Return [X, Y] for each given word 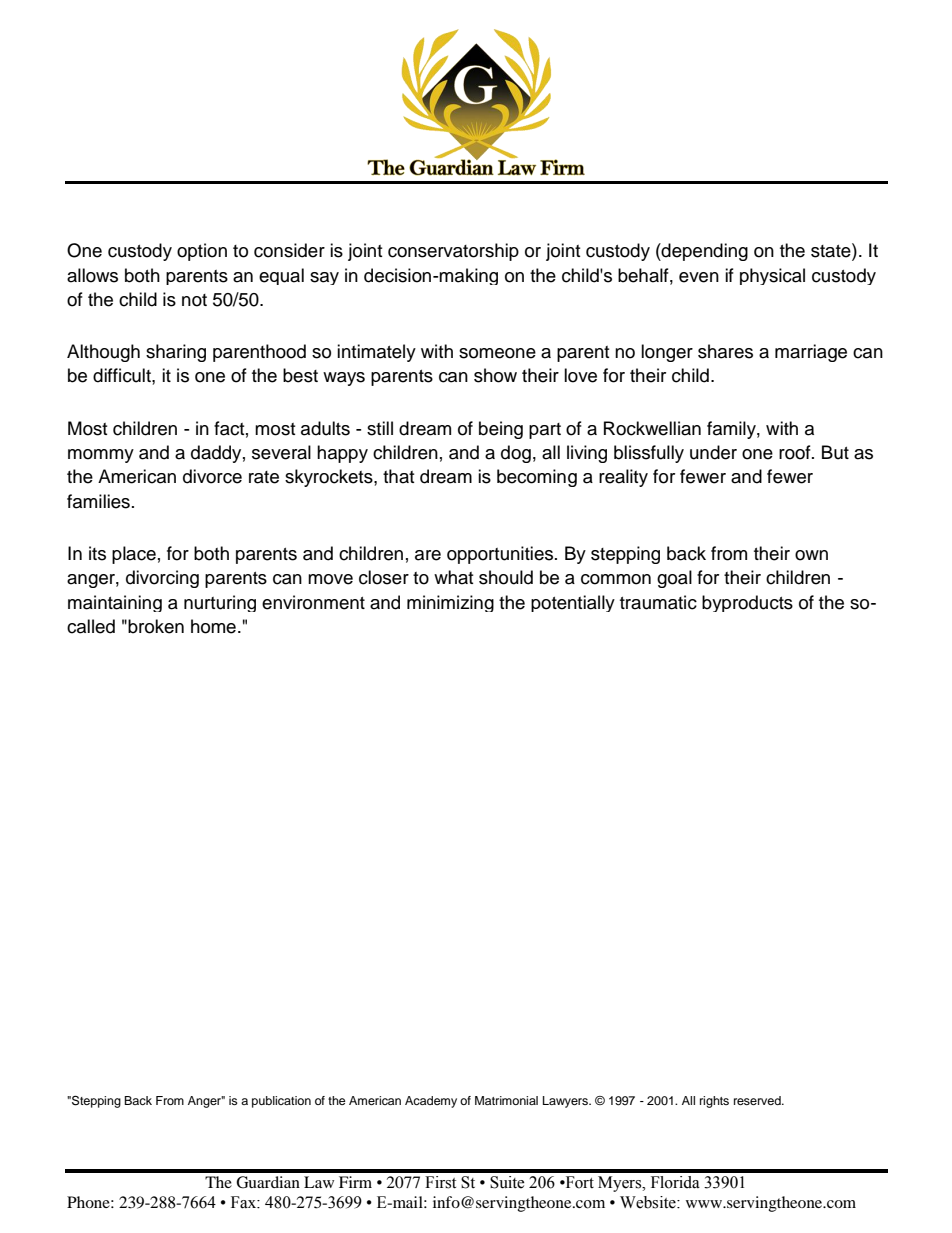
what [453, 577]
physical [772, 276]
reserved [758, 1100]
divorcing [162, 579]
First [440, 1182]
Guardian [268, 1182]
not [194, 300]
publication [281, 1102]
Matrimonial [506, 1100]
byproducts [747, 603]
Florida [675, 1182]
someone [497, 353]
